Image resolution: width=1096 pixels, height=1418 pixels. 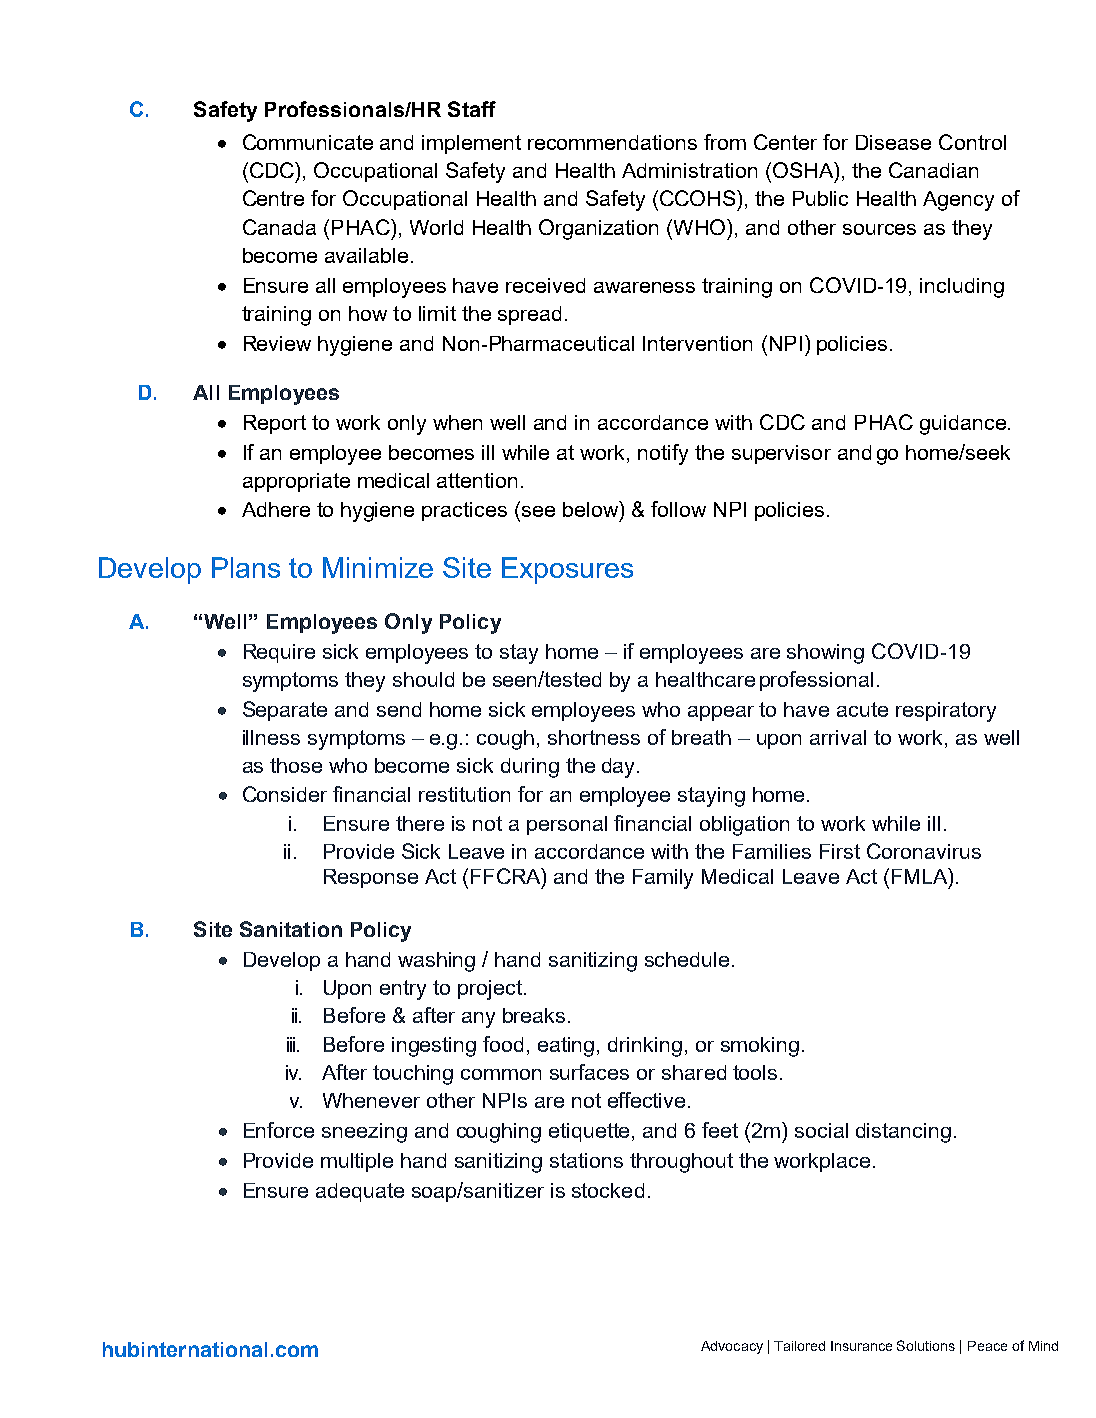 What do you see at coordinates (972, 142) in the screenshot?
I see `Control` at bounding box center [972, 142].
